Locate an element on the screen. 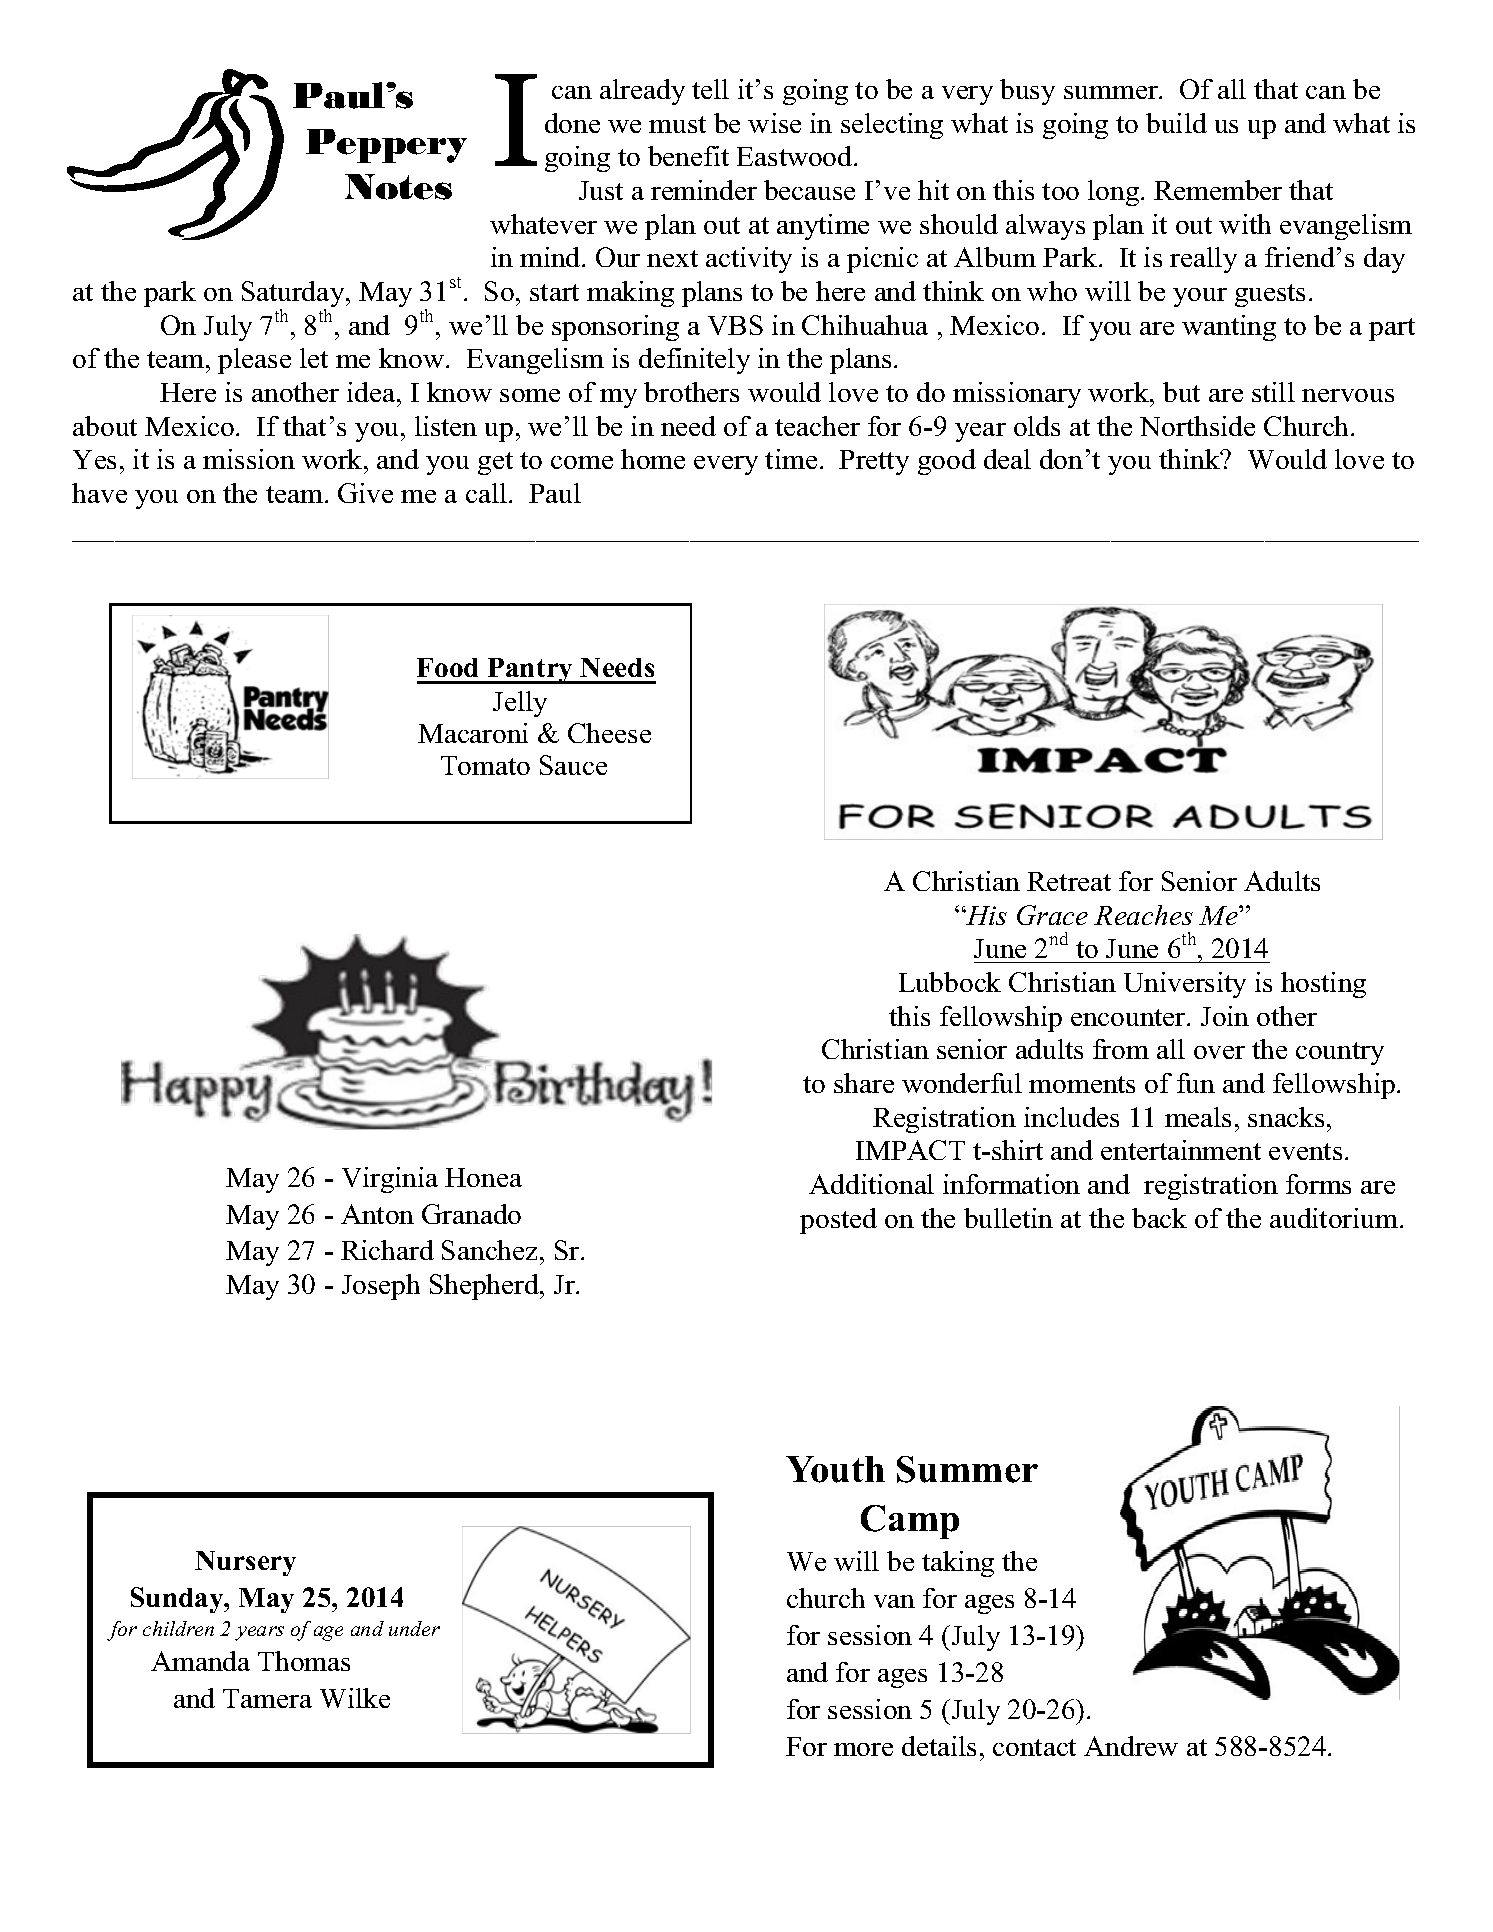  more is located at coordinates (863, 1749).
